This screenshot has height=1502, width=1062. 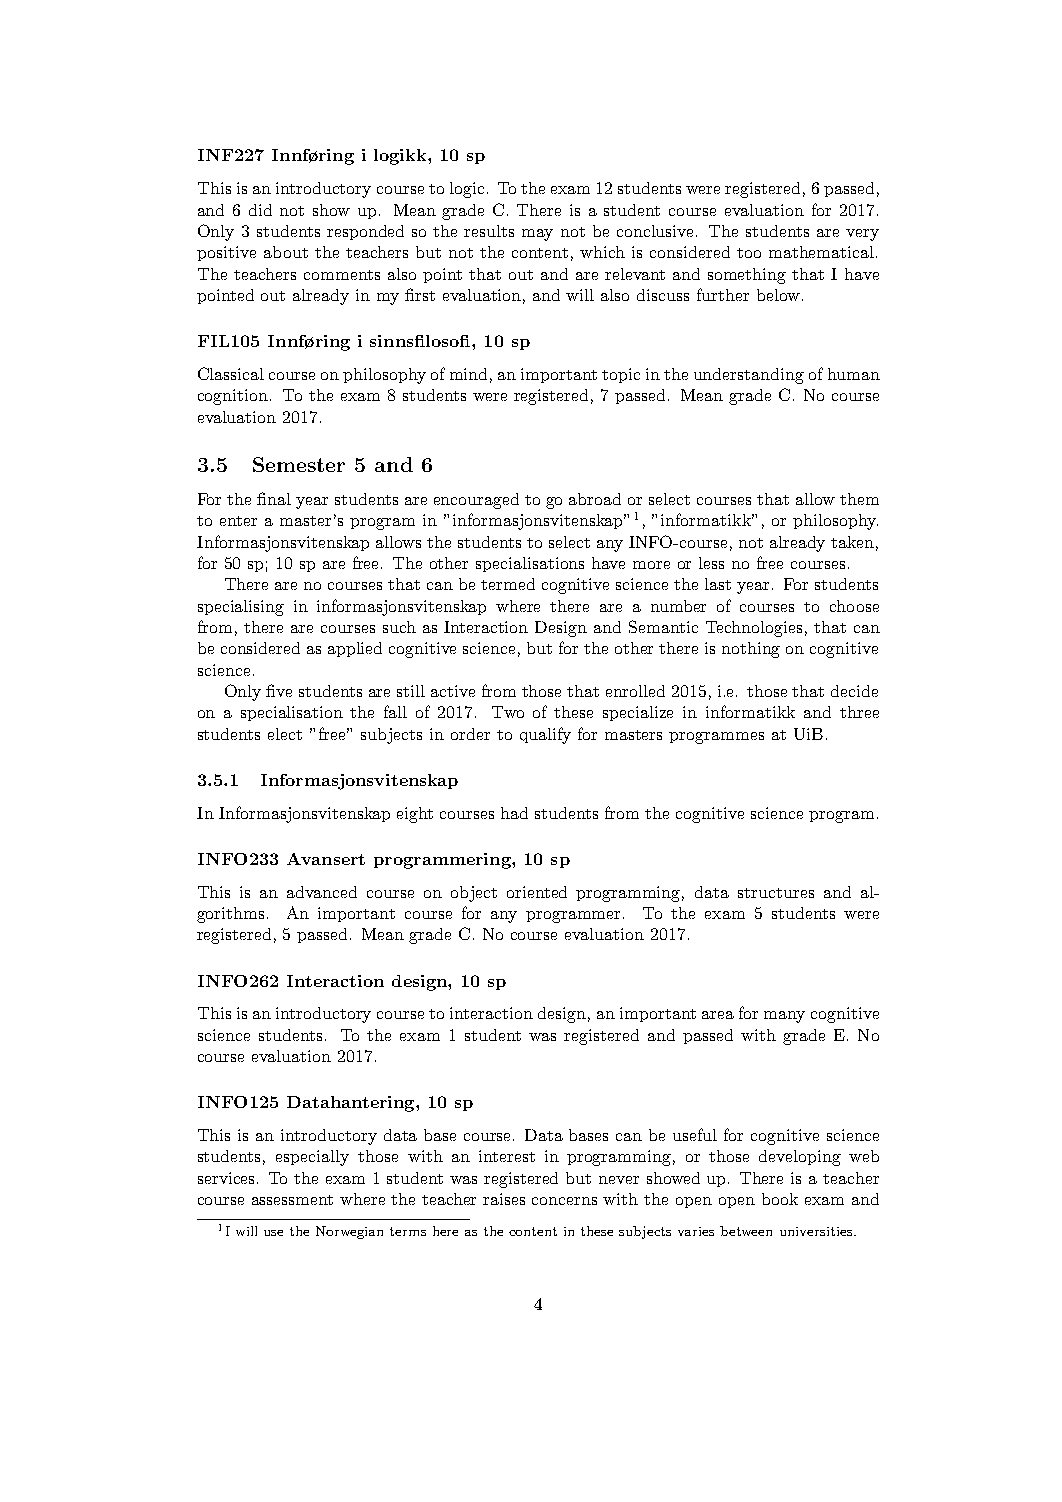 I want to click on may, so click(x=537, y=235).
